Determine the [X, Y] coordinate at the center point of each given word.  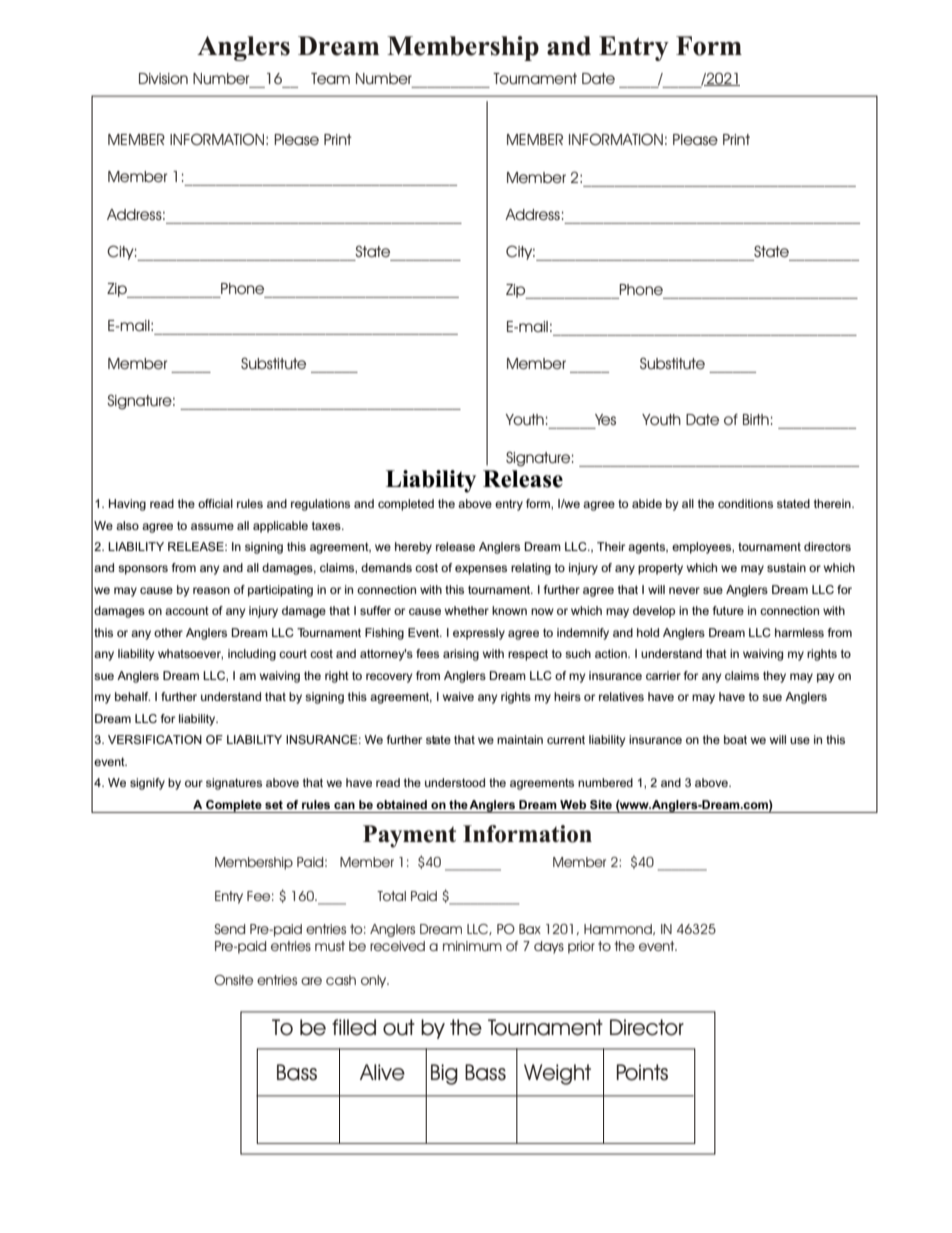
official [215, 503]
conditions [745, 503]
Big [444, 1074]
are [311, 981]
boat [735, 739]
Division [163, 78]
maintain [520, 739]
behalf [132, 696]
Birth [756, 419]
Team [330, 78]
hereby [413, 548]
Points [642, 1072]
